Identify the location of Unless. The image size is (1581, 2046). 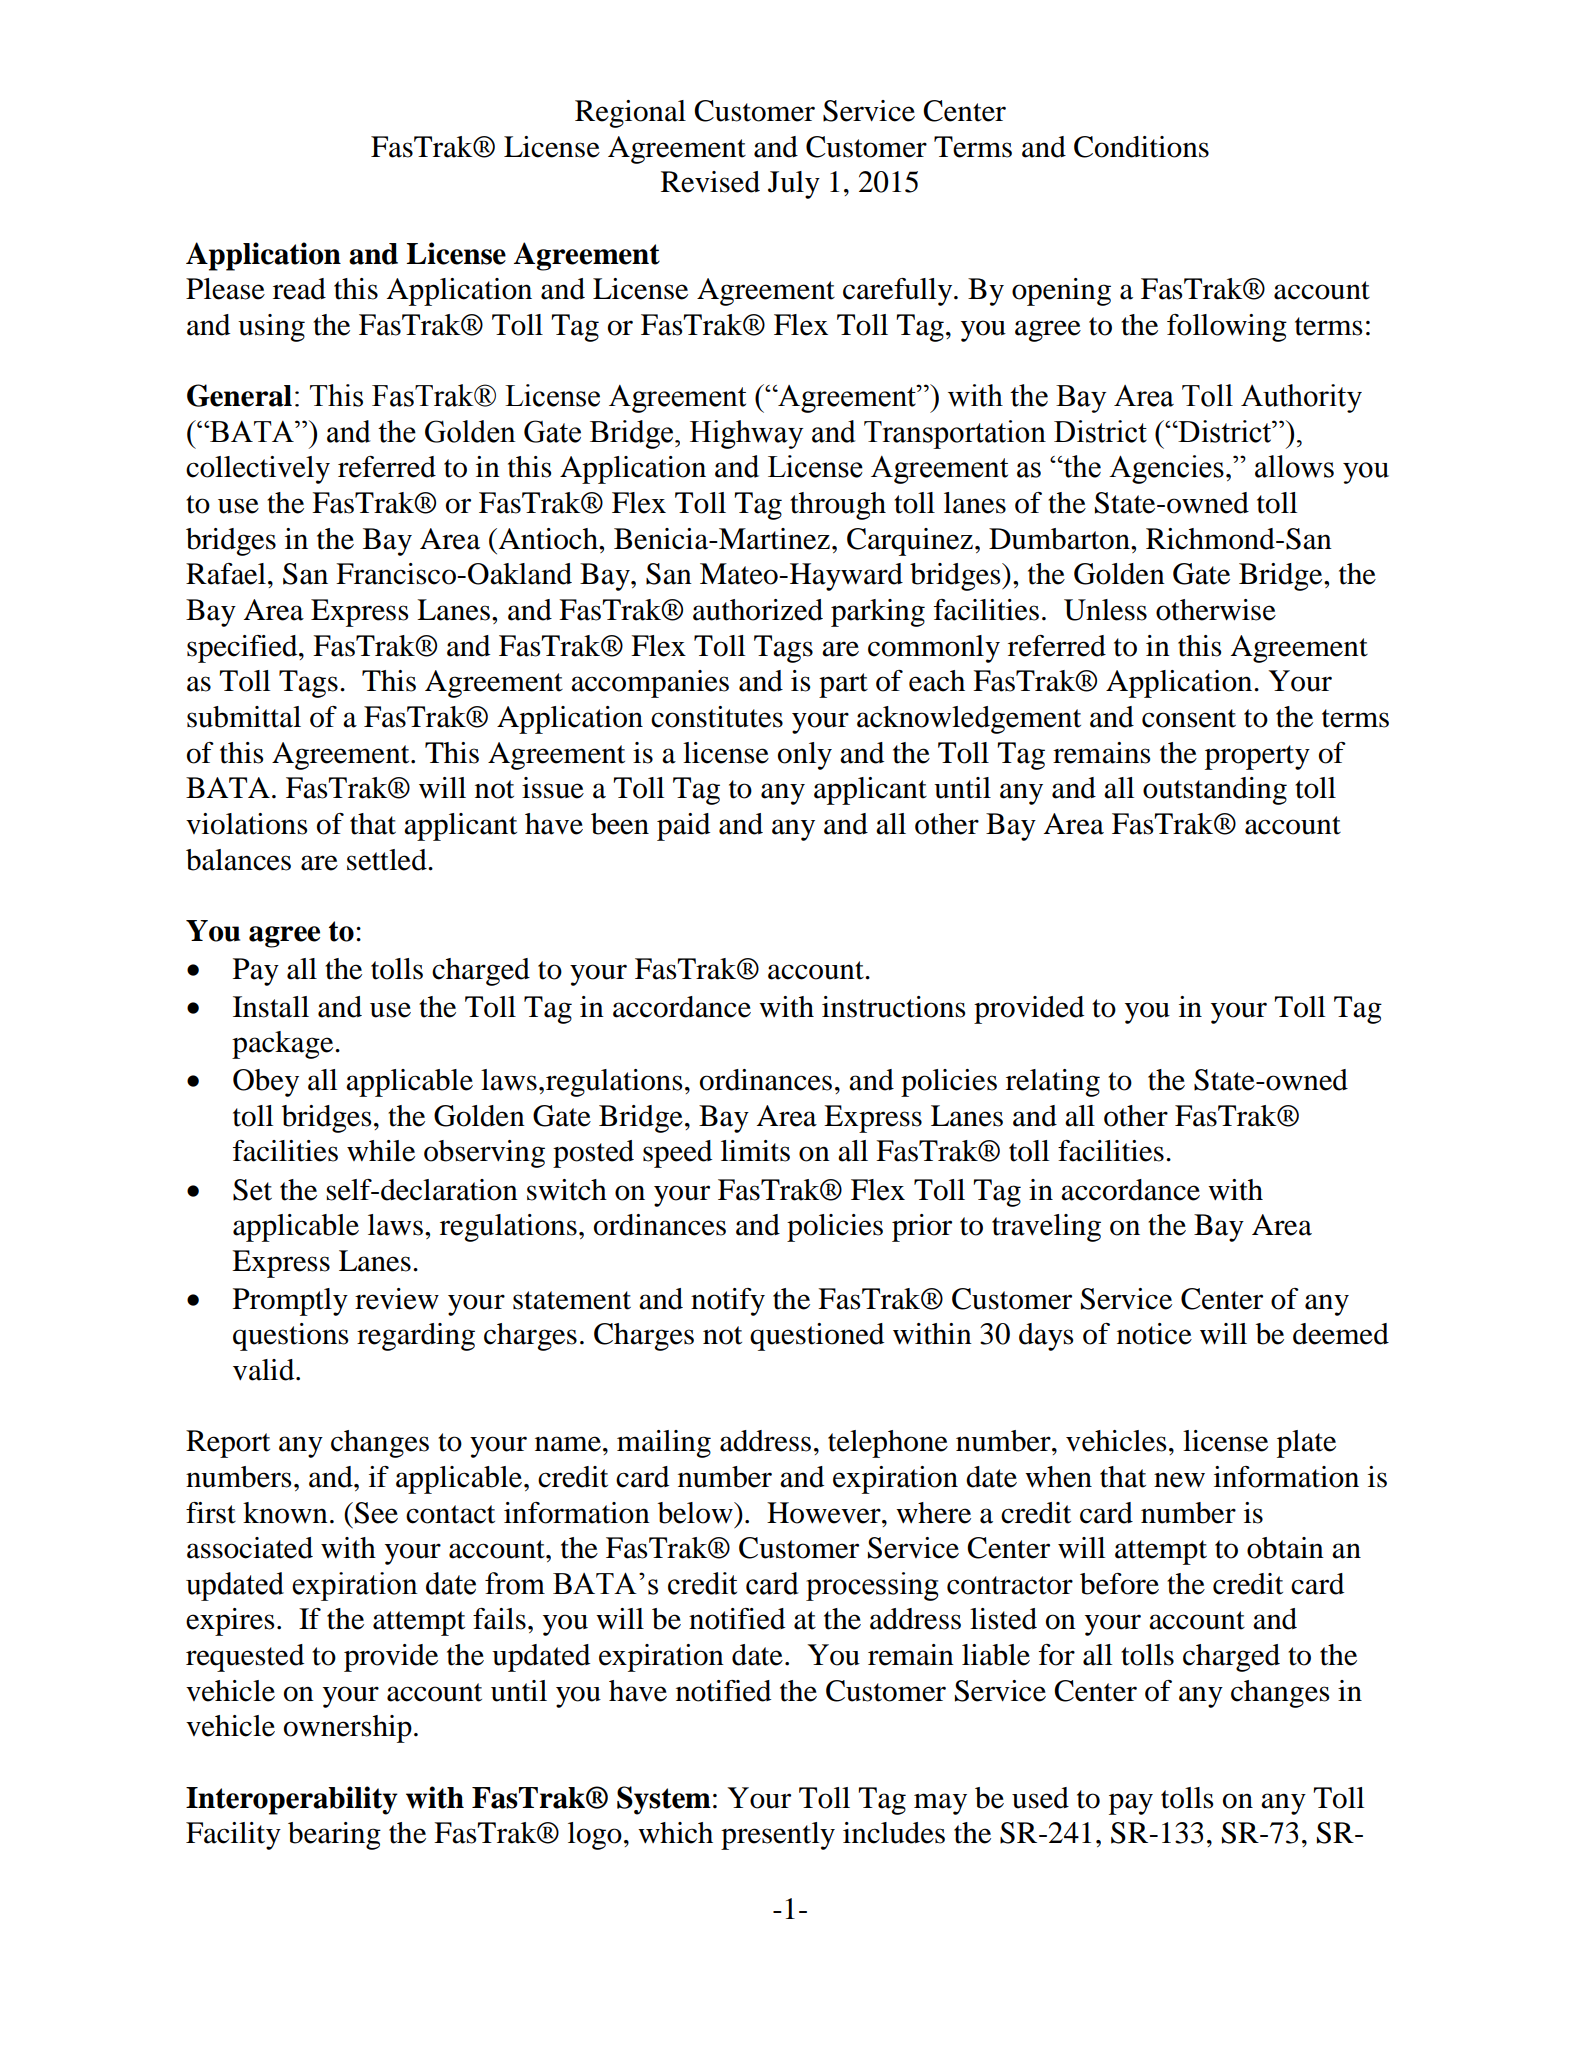
(1105, 610).
